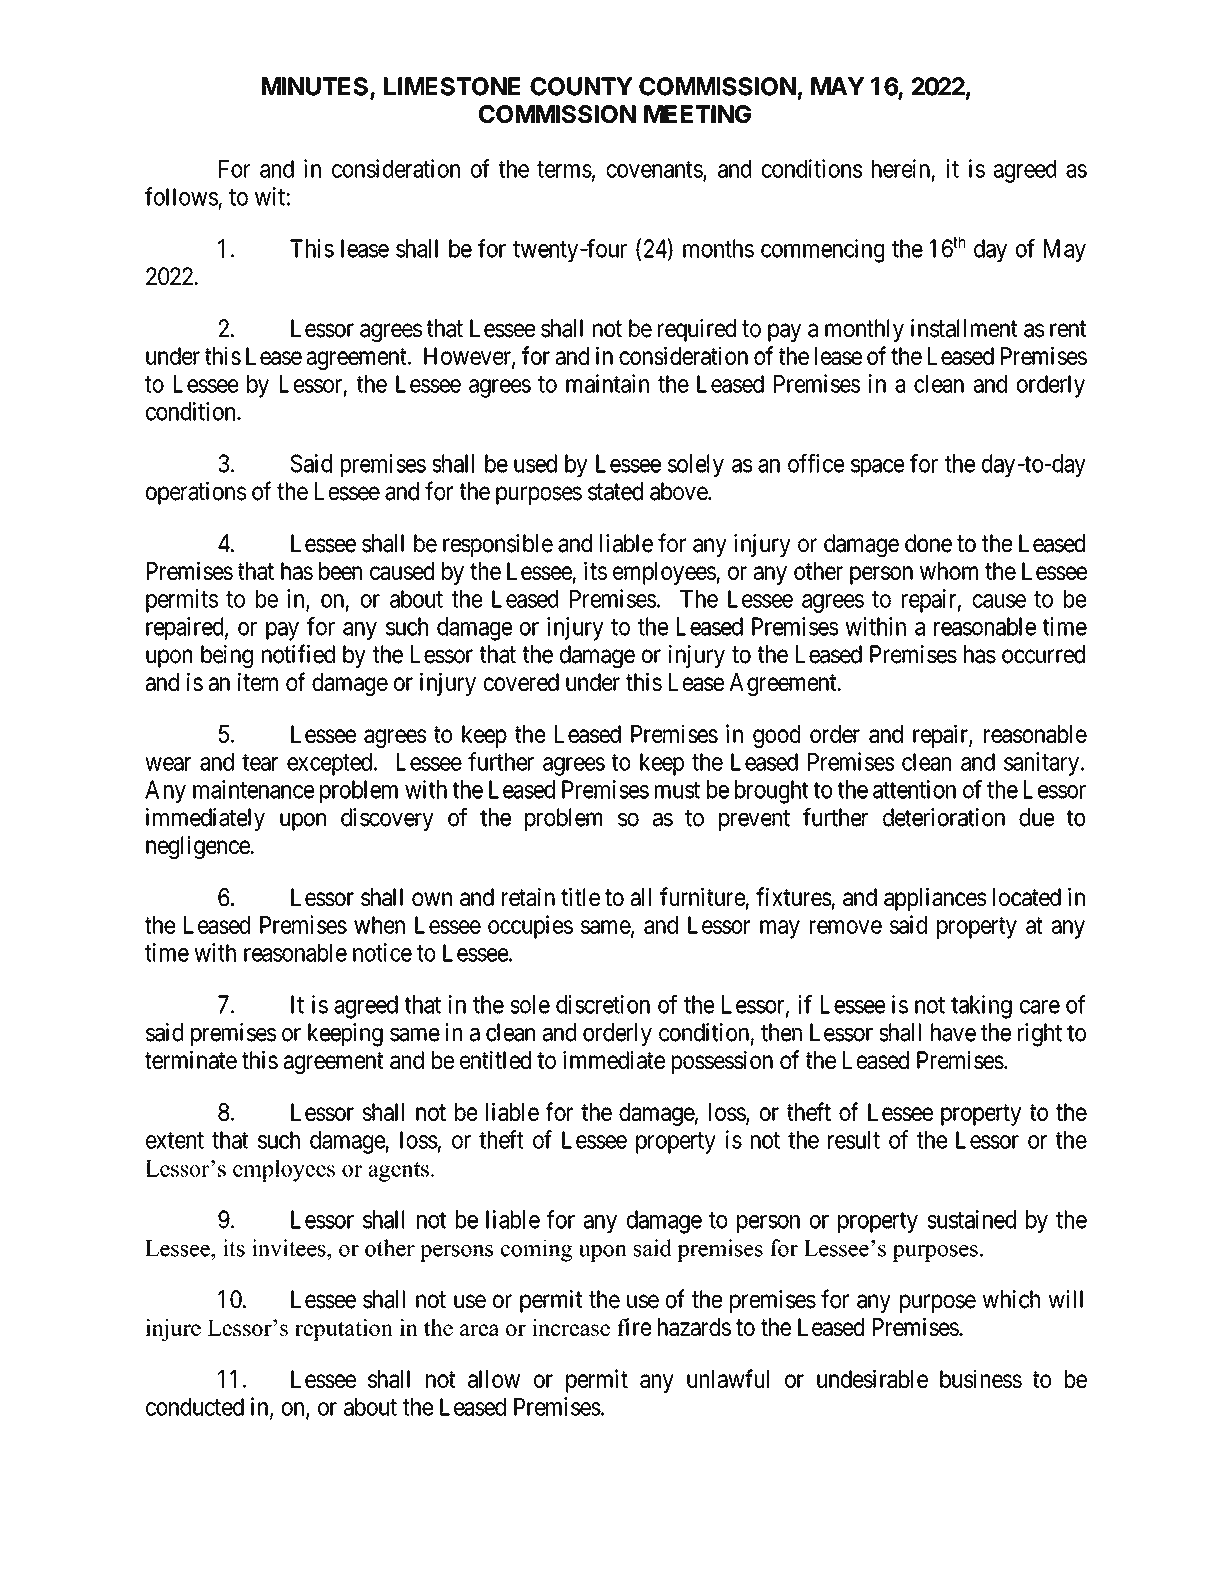 The width and height of the screenshot is (1231, 1594). I want to click on taking, so click(981, 1007).
